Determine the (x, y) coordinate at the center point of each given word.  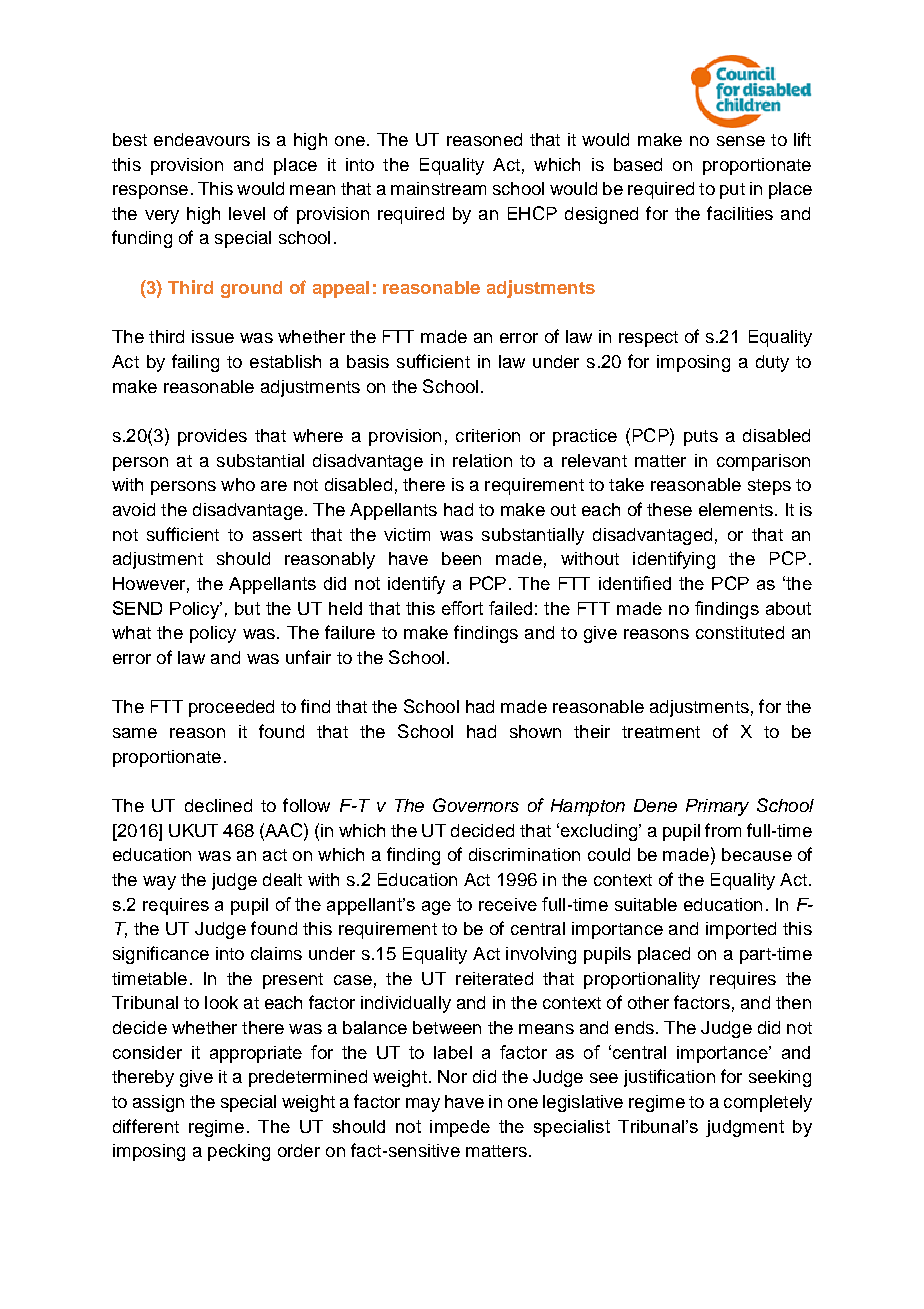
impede (460, 1128)
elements (736, 509)
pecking (239, 1152)
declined (218, 805)
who (238, 484)
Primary (717, 807)
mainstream (438, 188)
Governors (476, 805)
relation (482, 460)
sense (741, 141)
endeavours (202, 139)
